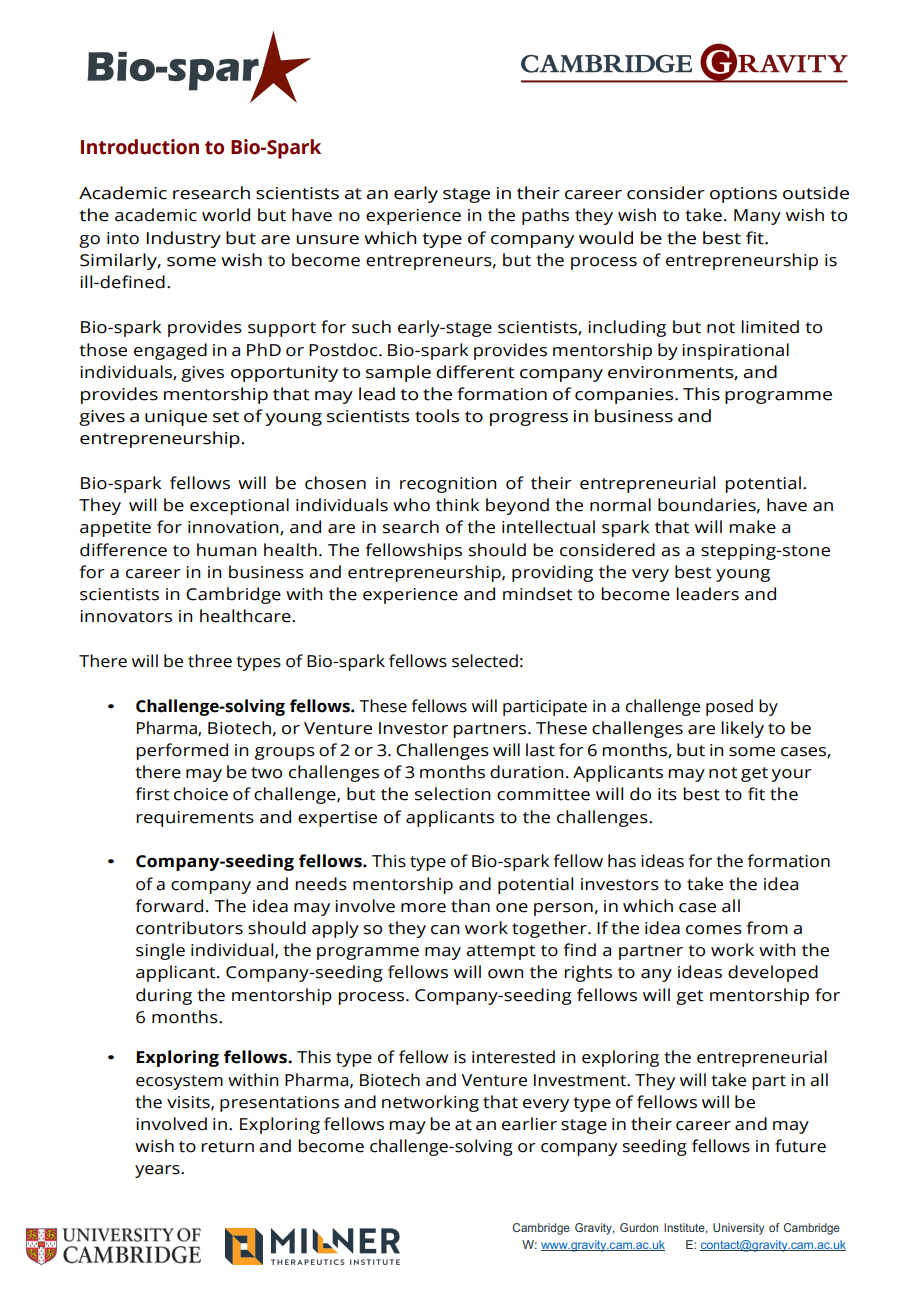 The width and height of the page is (924, 1308). I want to click on three, so click(210, 661).
